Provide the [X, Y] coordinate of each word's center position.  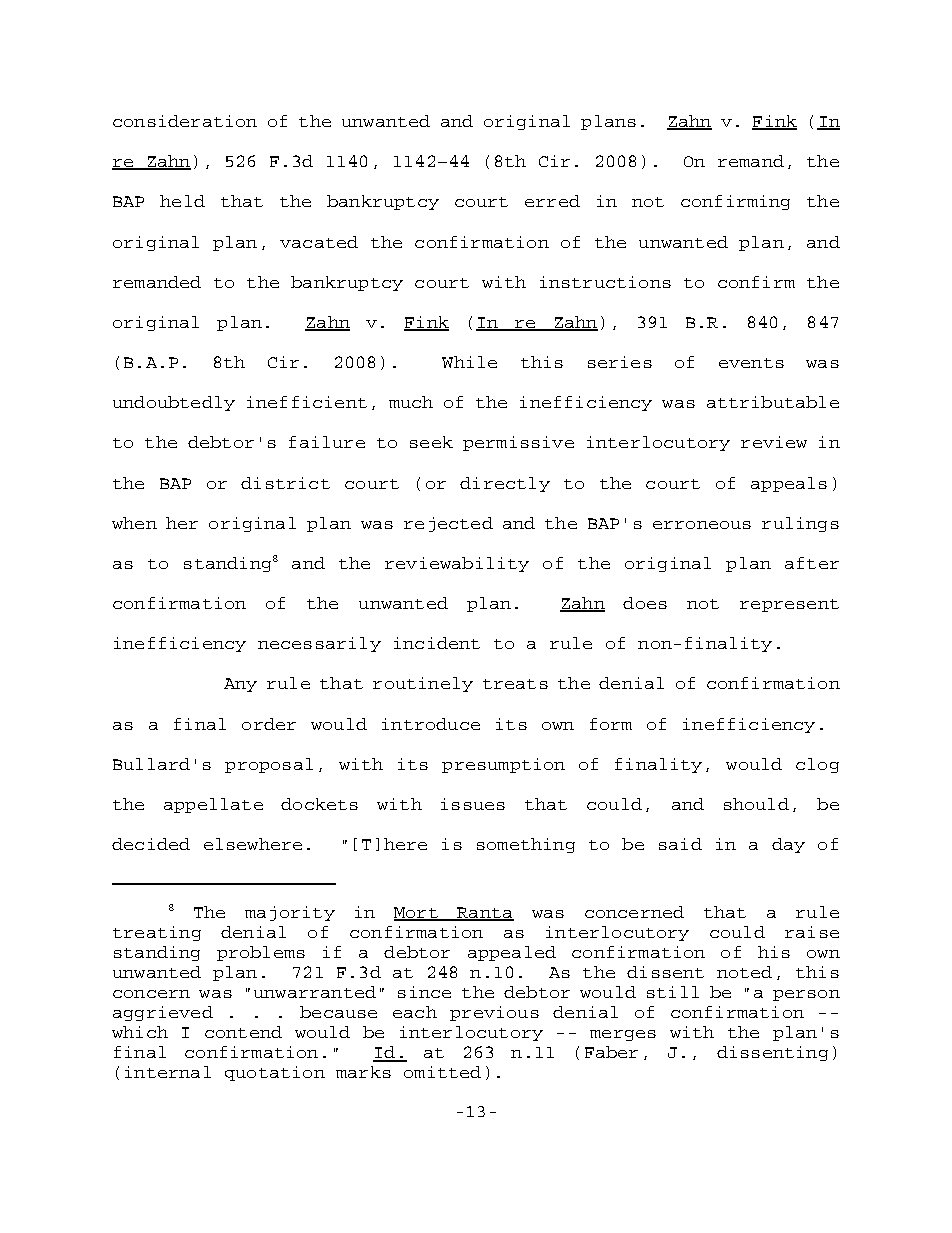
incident [437, 643]
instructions [605, 282]
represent [789, 605]
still [673, 992]
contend [243, 1032]
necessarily [319, 644]
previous [494, 1013]
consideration [185, 121]
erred [552, 201]
